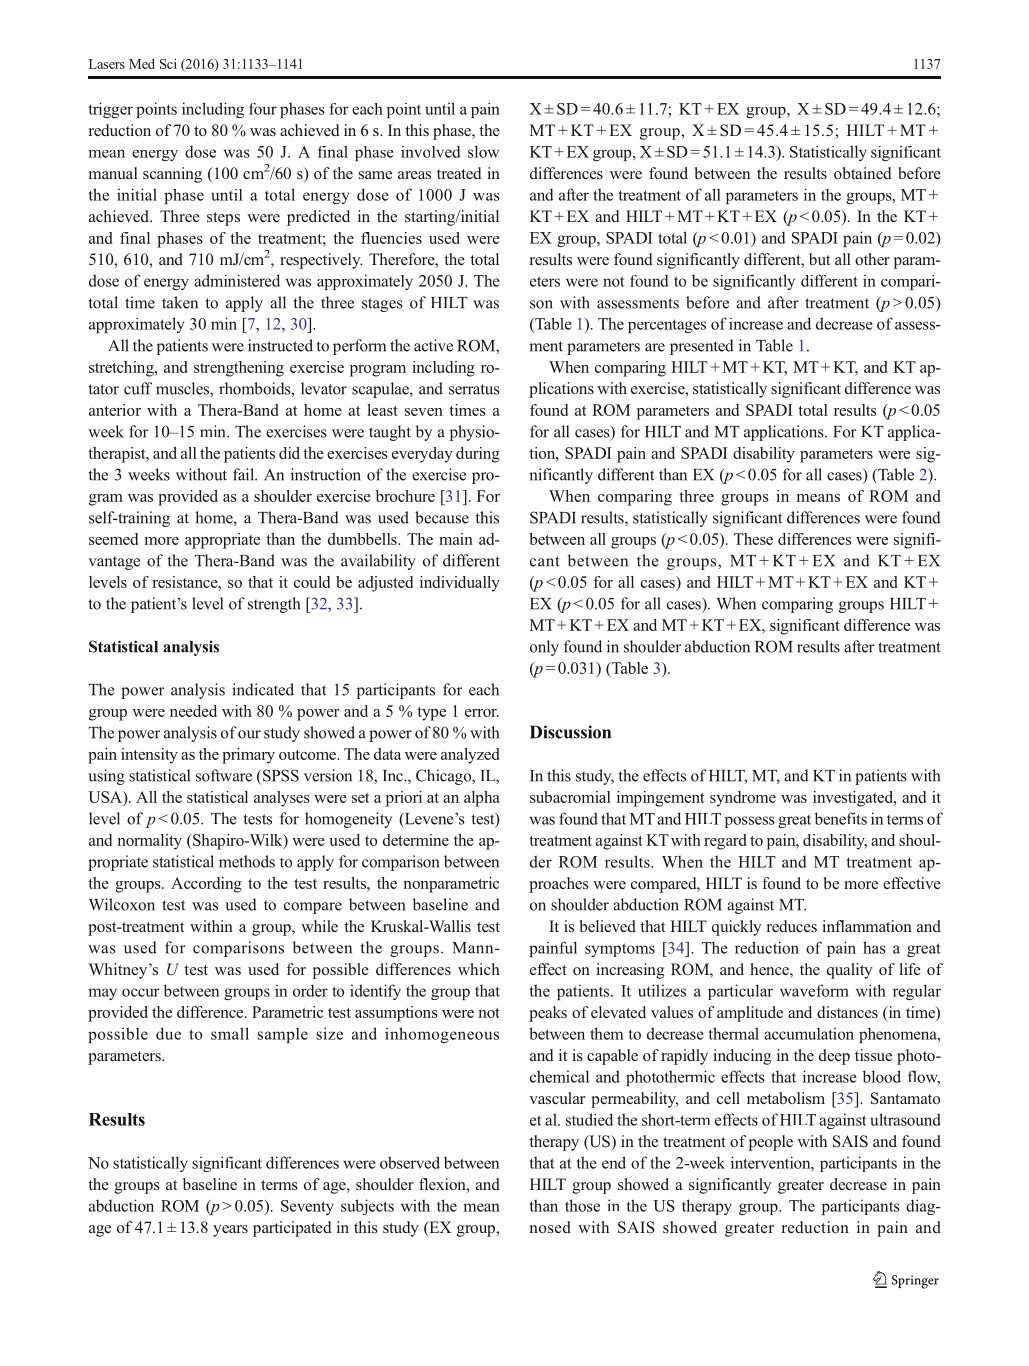 This page has height=1366, width=1029. Describe the element at coordinates (168, 63) in the page. I see `Sci` at that location.
